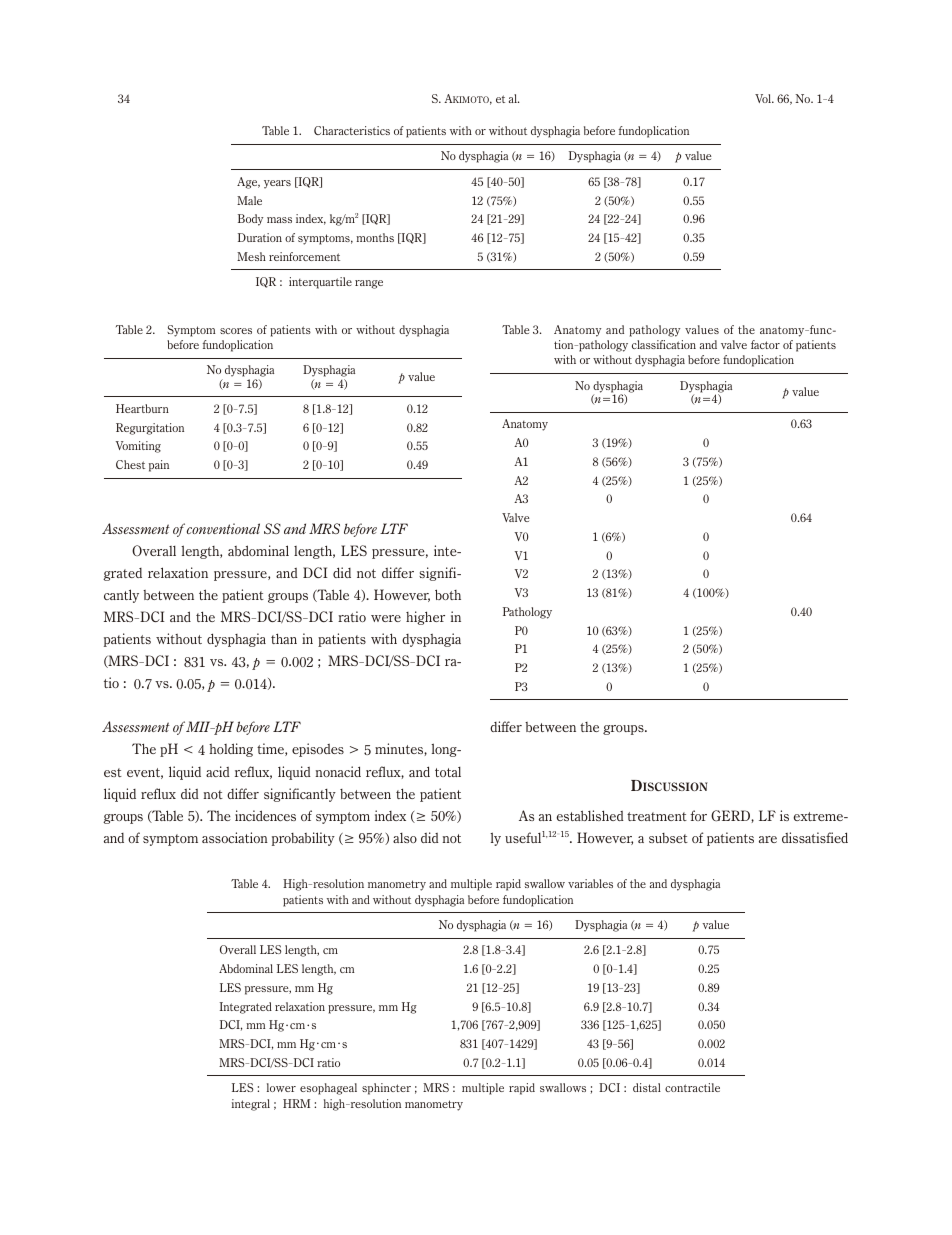 Image resolution: width=952 pixels, height=1235 pixels. I want to click on contractile, so click(692, 1087).
